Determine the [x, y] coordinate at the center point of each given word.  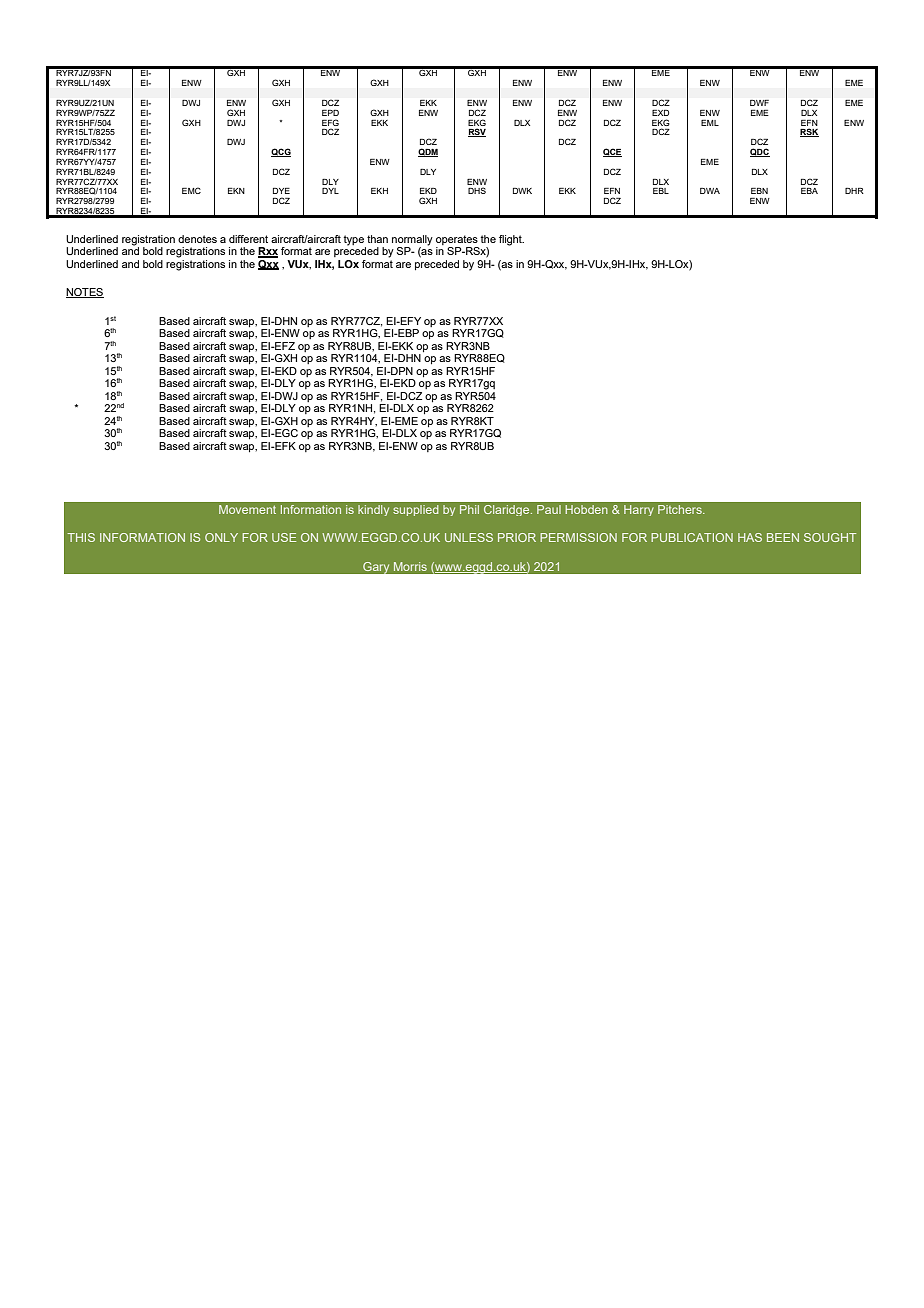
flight [511, 240]
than [377, 239]
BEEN [783, 537]
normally [412, 240]
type [353, 240]
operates [457, 240]
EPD [330, 113]
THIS [81, 537]
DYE [281, 191]
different [248, 239]
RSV [477, 132]
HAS [750, 537]
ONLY [221, 537]
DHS [477, 190]
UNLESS [469, 537]
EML [710, 123]
